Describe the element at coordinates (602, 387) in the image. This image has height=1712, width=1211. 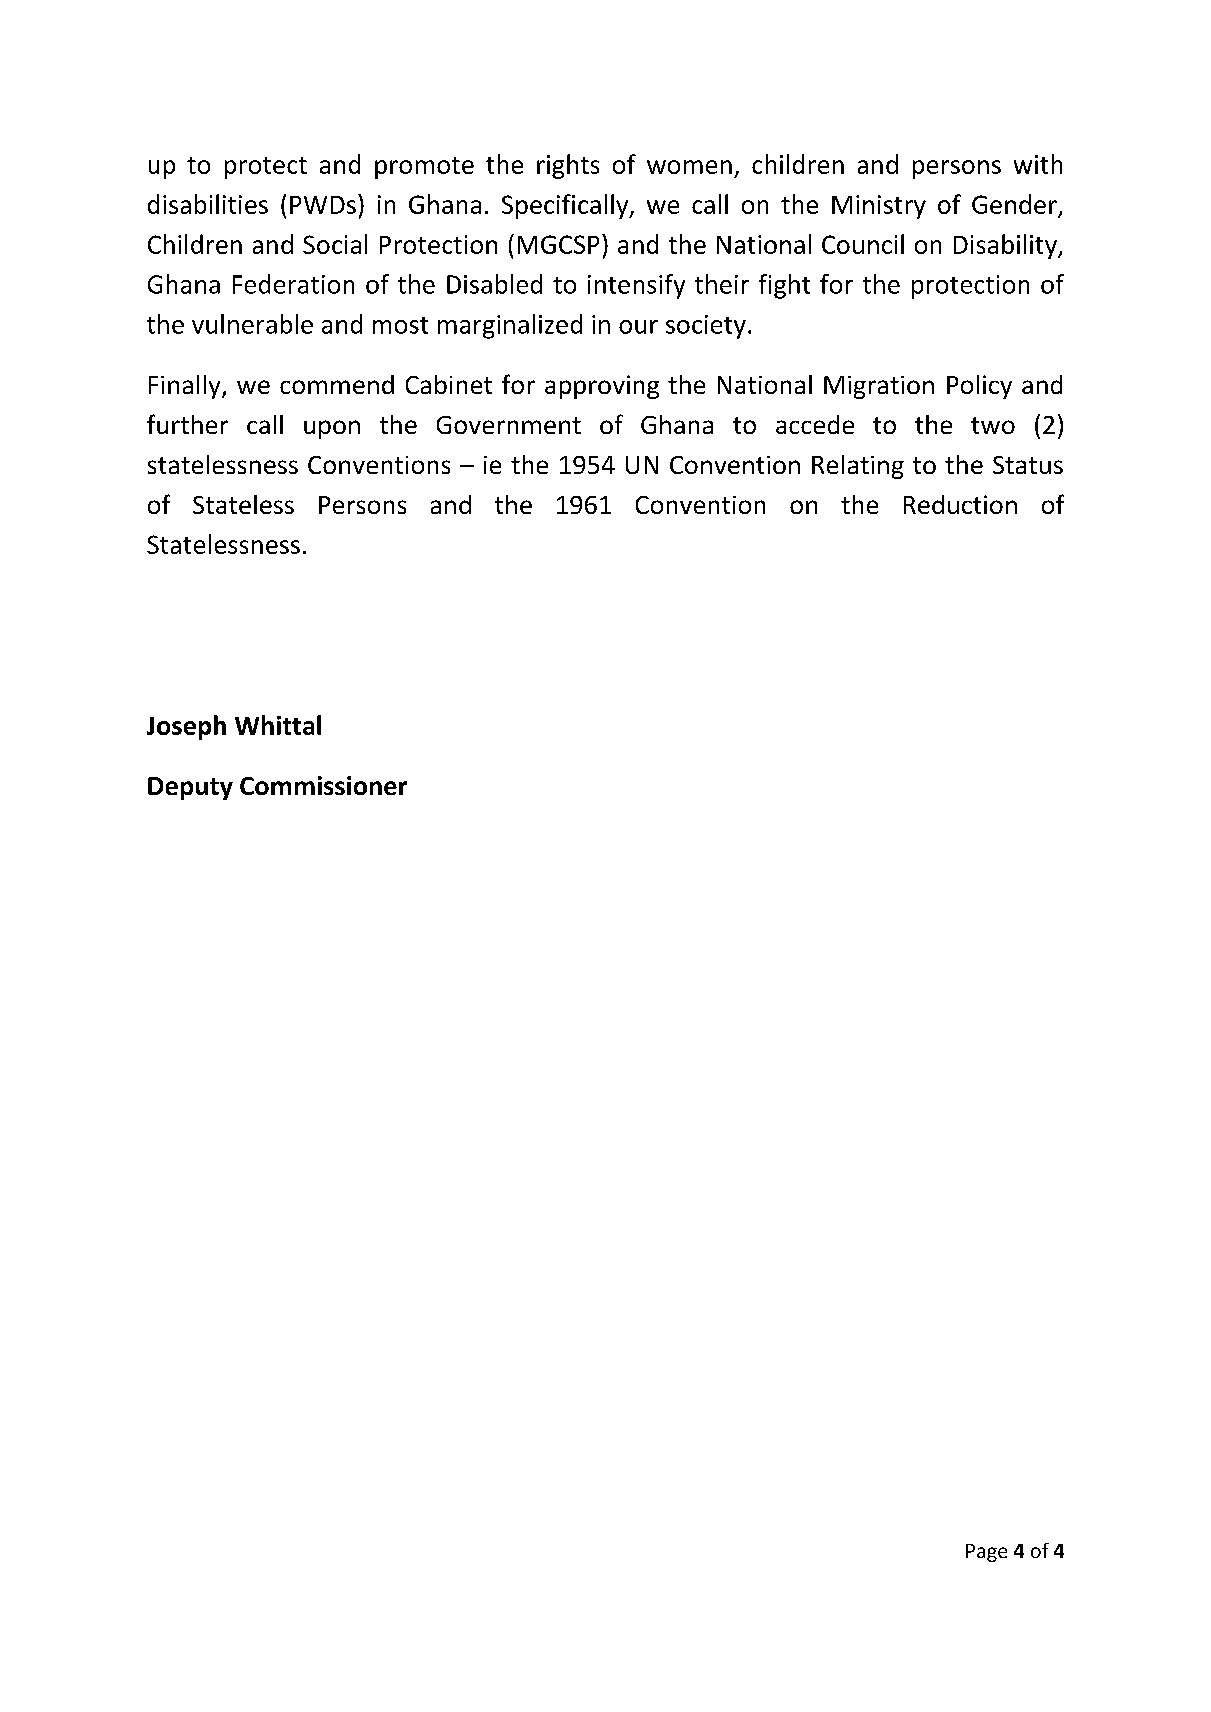
I see `approving` at that location.
